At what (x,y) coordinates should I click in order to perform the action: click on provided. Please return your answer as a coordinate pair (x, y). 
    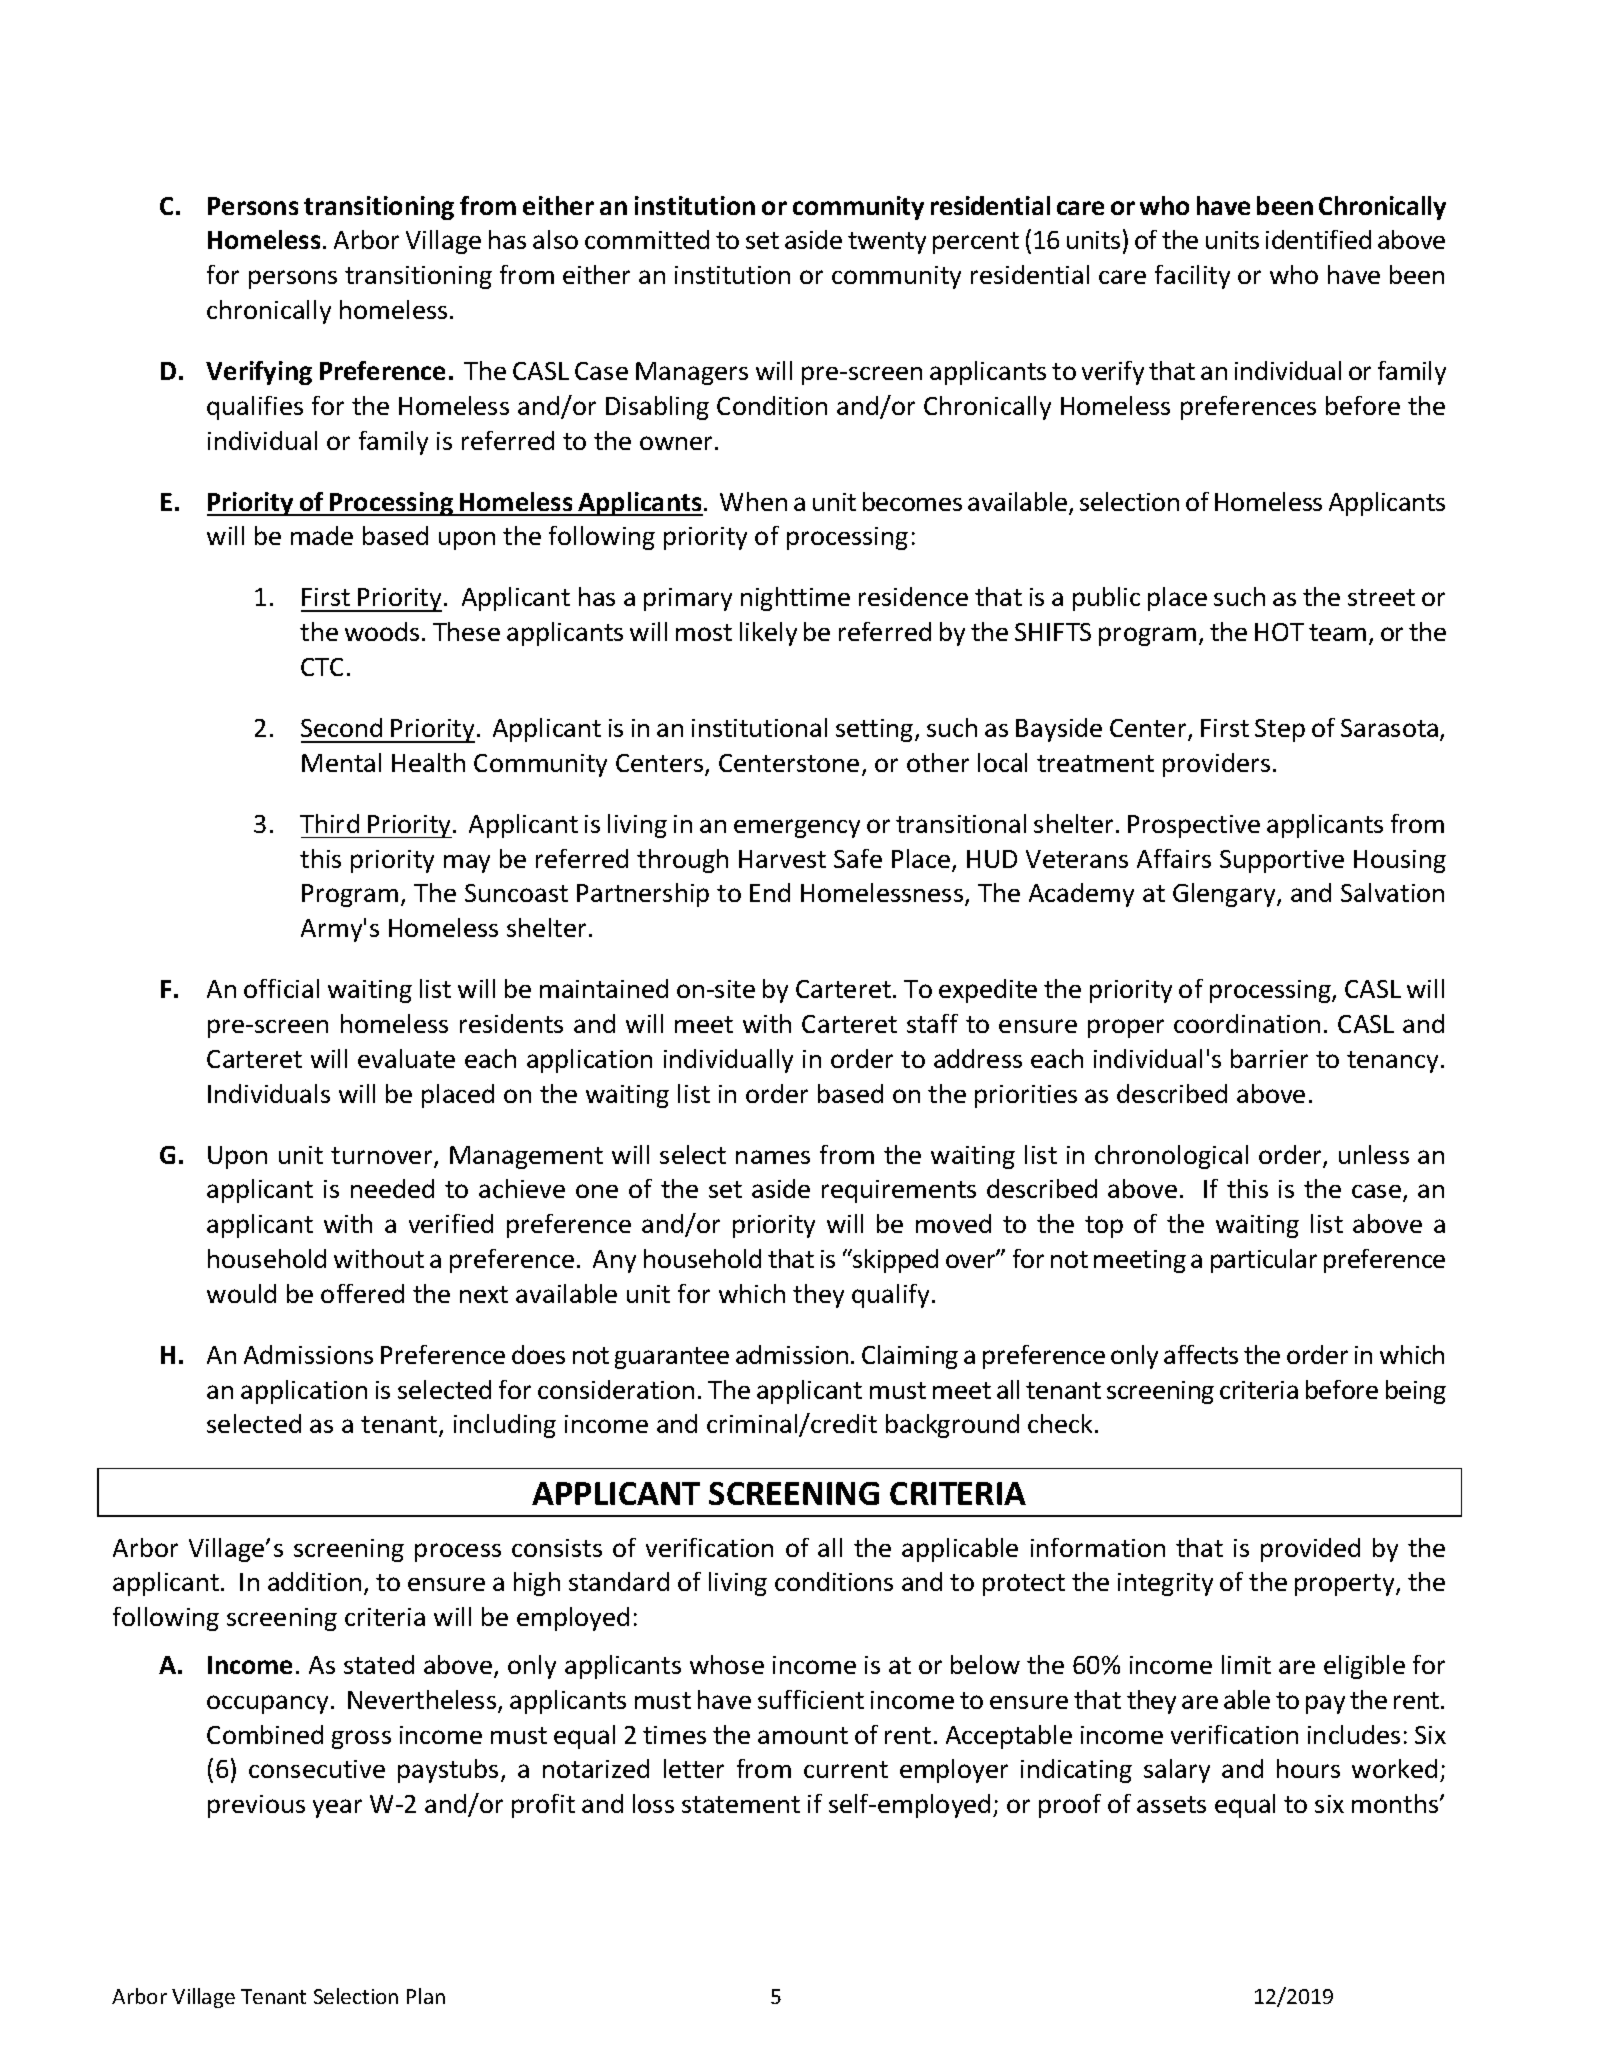
    Looking at the image, I should click on (1310, 1550).
